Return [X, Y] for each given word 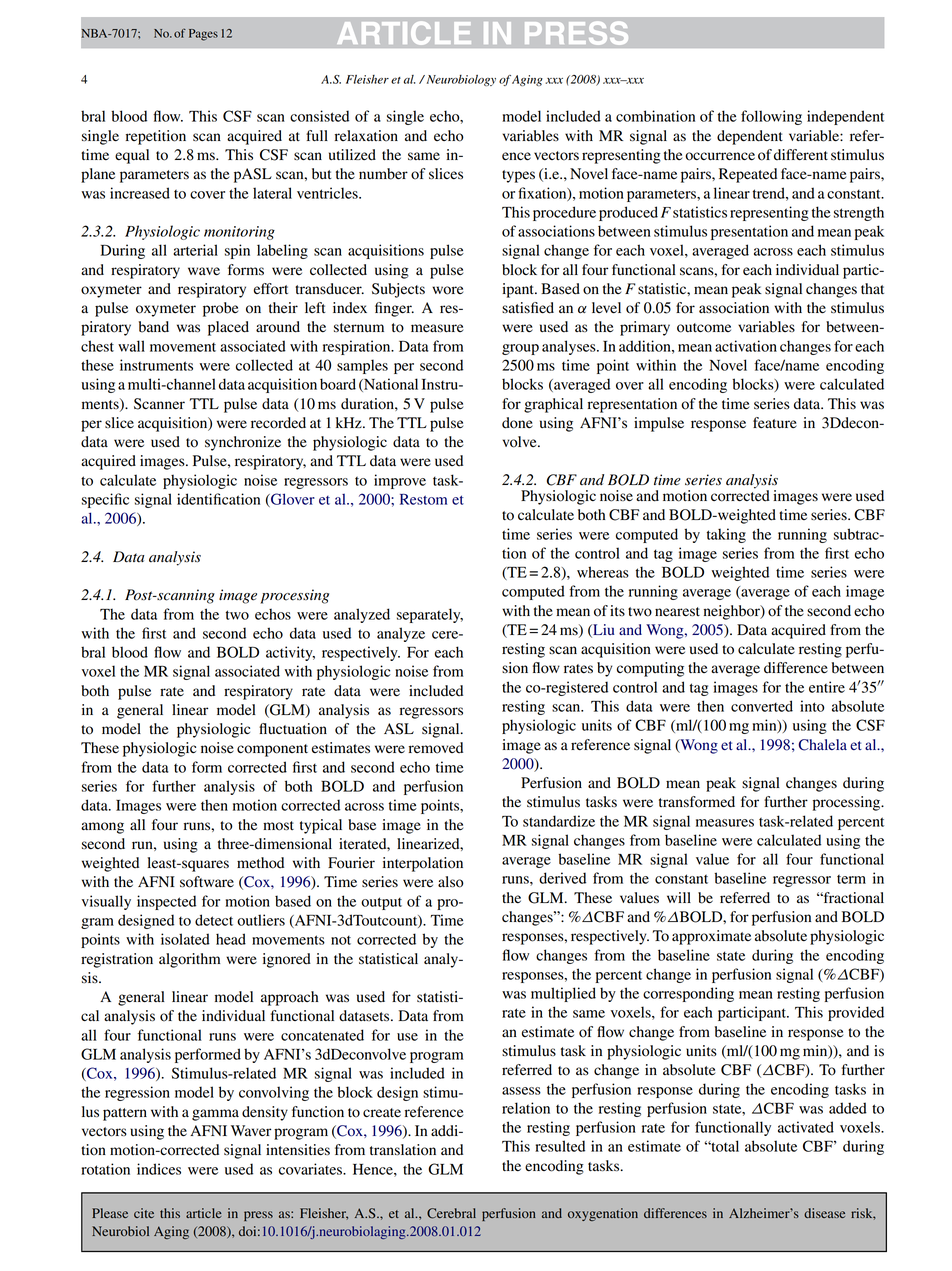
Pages [203, 35]
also [451, 882]
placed [228, 328]
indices [159, 1169]
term [851, 879]
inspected [166, 902]
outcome [704, 328]
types [518, 176]
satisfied [528, 308]
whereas [603, 572]
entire [827, 687]
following [771, 117]
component [272, 750]
